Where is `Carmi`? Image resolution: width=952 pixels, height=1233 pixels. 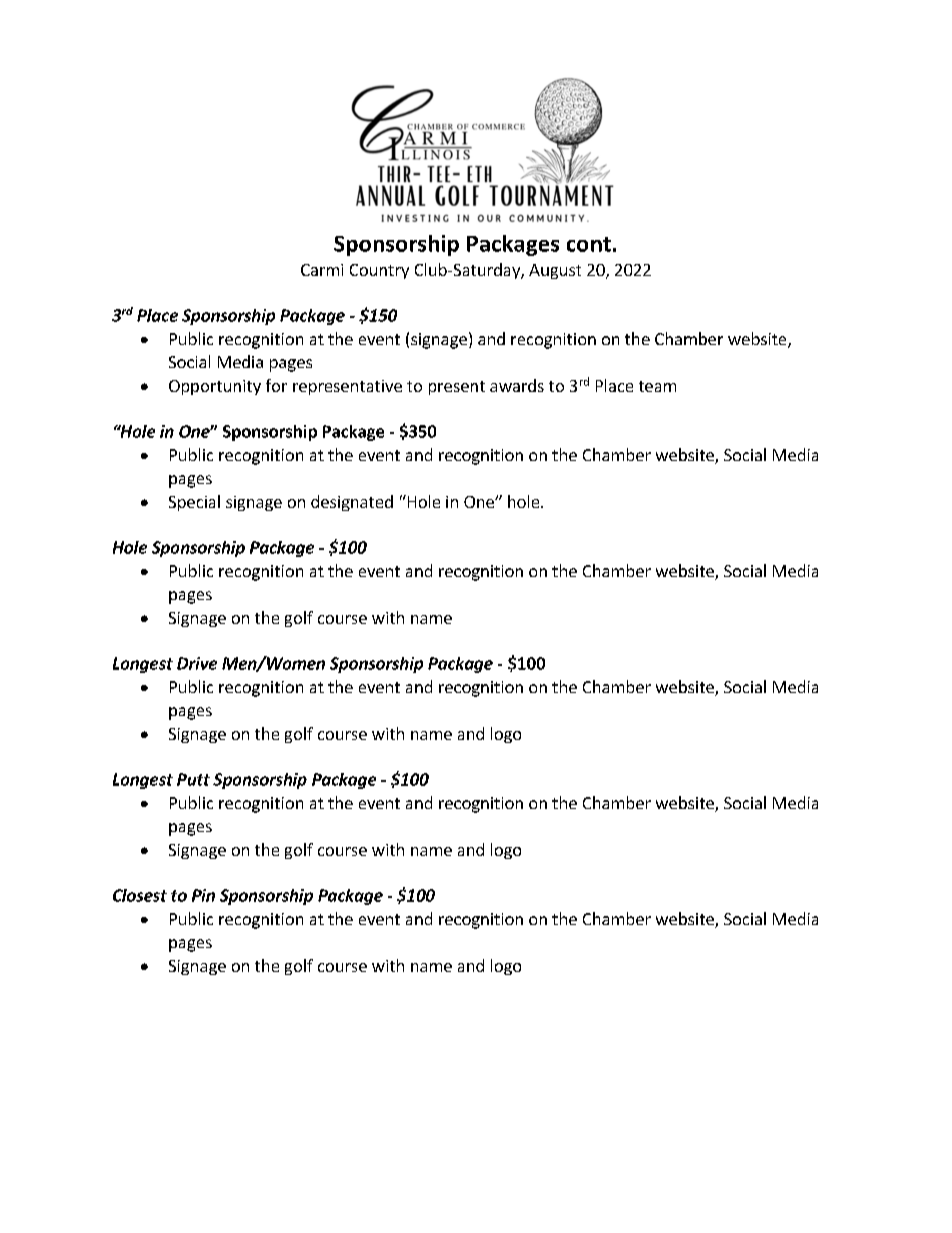
Carmi is located at coordinates (322, 270).
